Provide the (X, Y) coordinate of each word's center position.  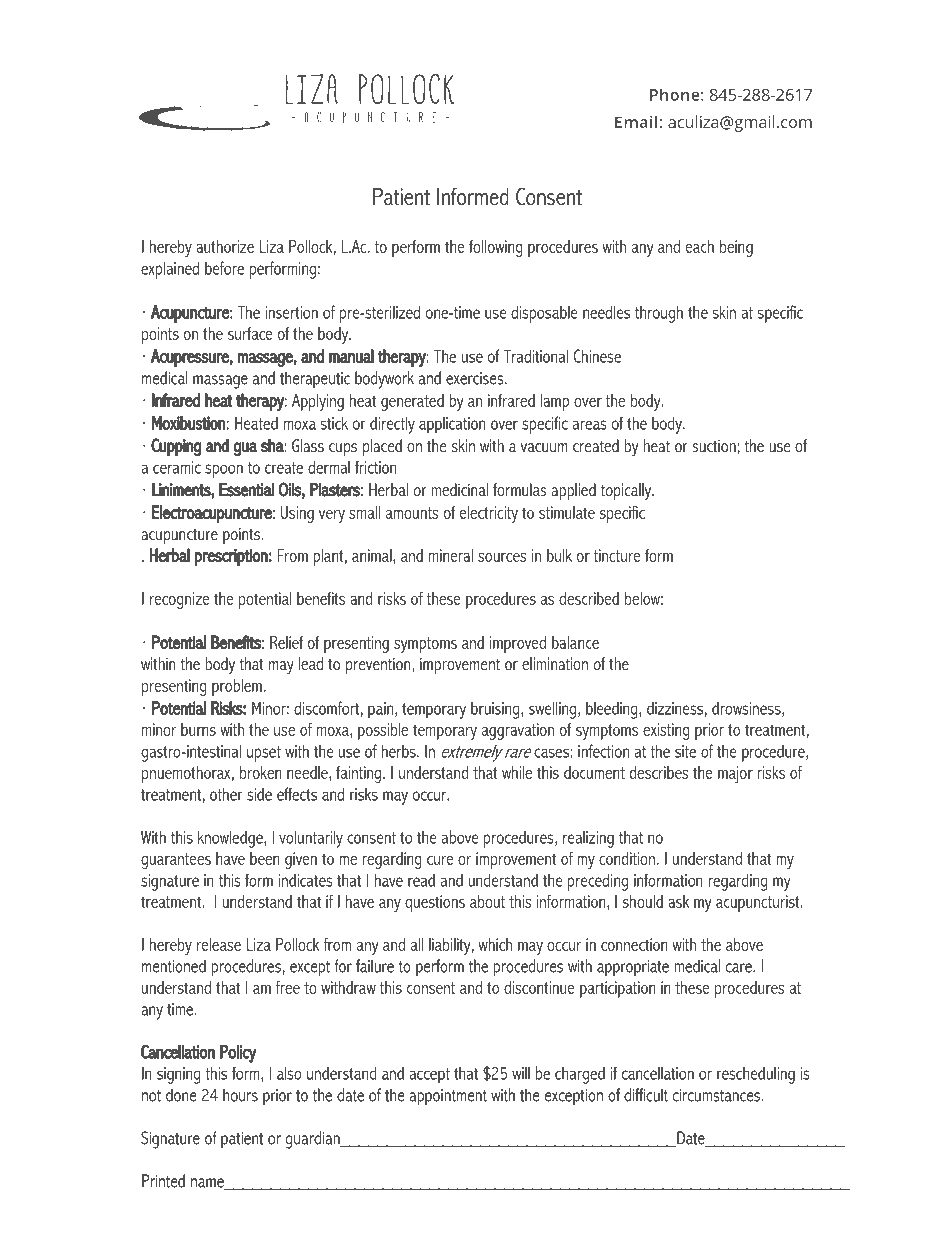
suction (714, 445)
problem (237, 687)
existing (666, 731)
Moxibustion (189, 422)
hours (240, 1095)
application (452, 425)
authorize (225, 246)
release (219, 944)
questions (435, 903)
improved (518, 644)
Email (636, 121)
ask (678, 901)
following (496, 248)
